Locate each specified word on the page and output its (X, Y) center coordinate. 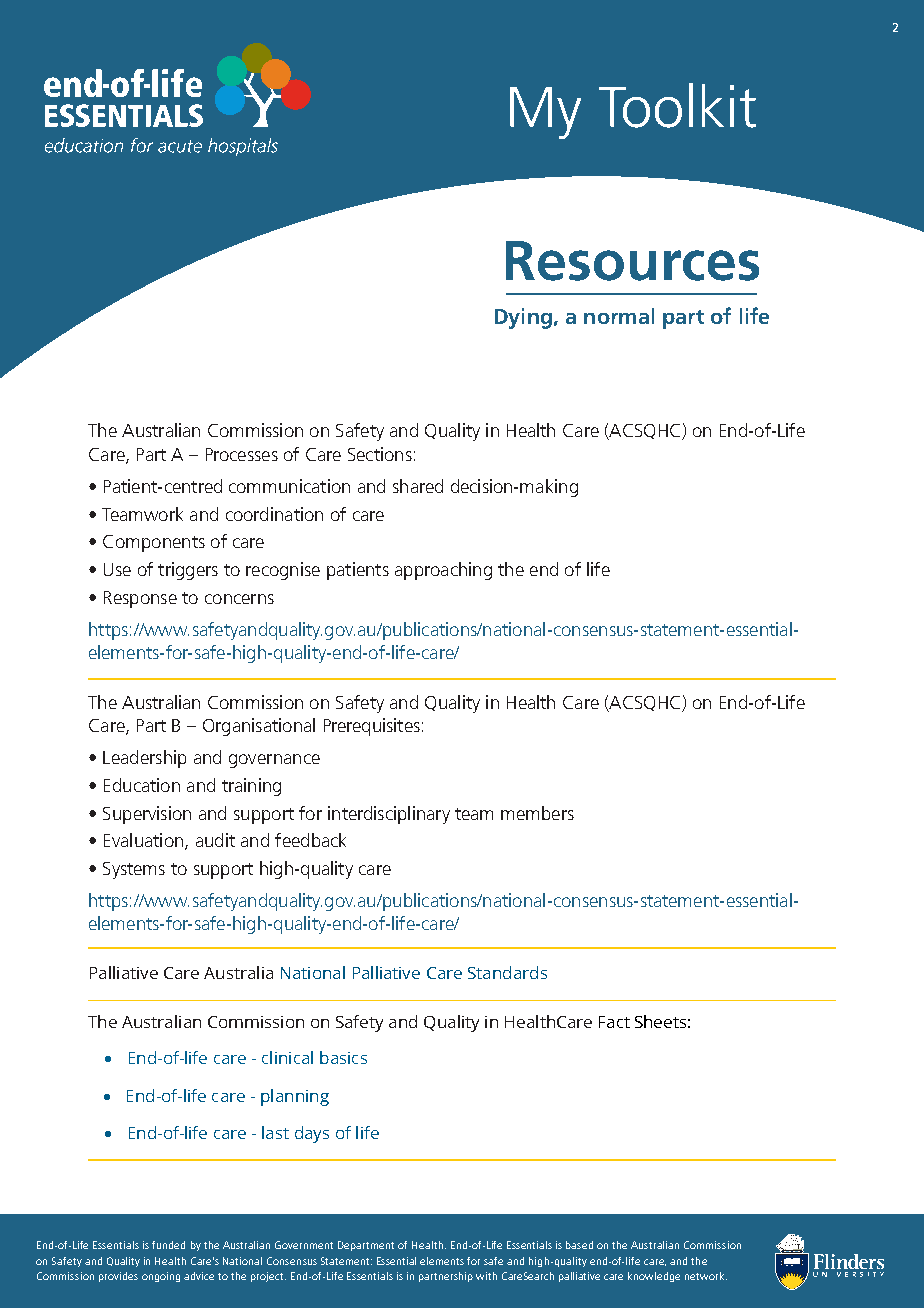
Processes (242, 454)
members (537, 813)
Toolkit (677, 105)
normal (619, 316)
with (486, 1276)
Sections (380, 454)
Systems (134, 870)
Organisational (259, 727)
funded (168, 1245)
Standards (507, 972)
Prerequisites (372, 727)
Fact (614, 1022)
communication (289, 486)
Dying (523, 318)
